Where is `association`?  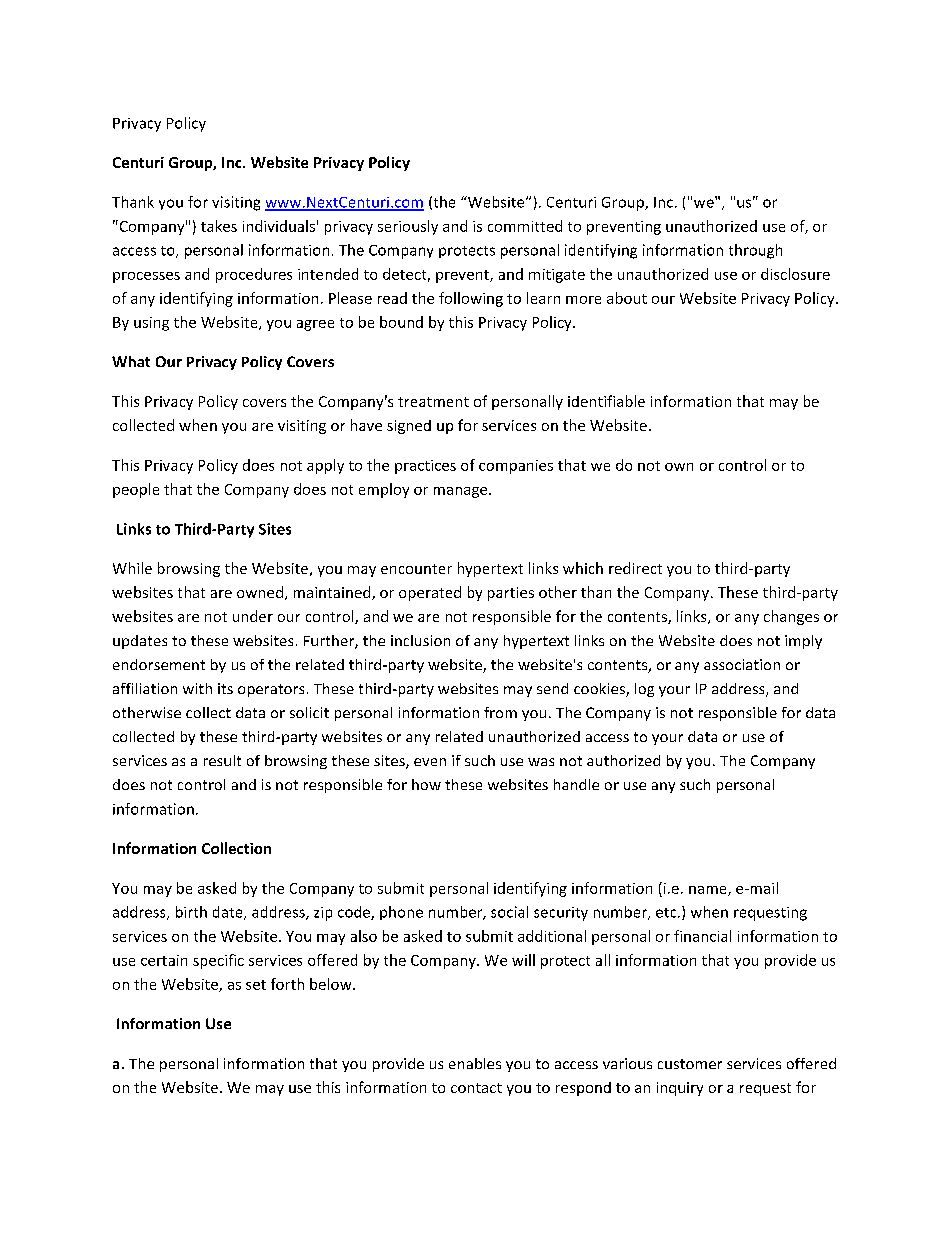 association is located at coordinates (742, 664).
